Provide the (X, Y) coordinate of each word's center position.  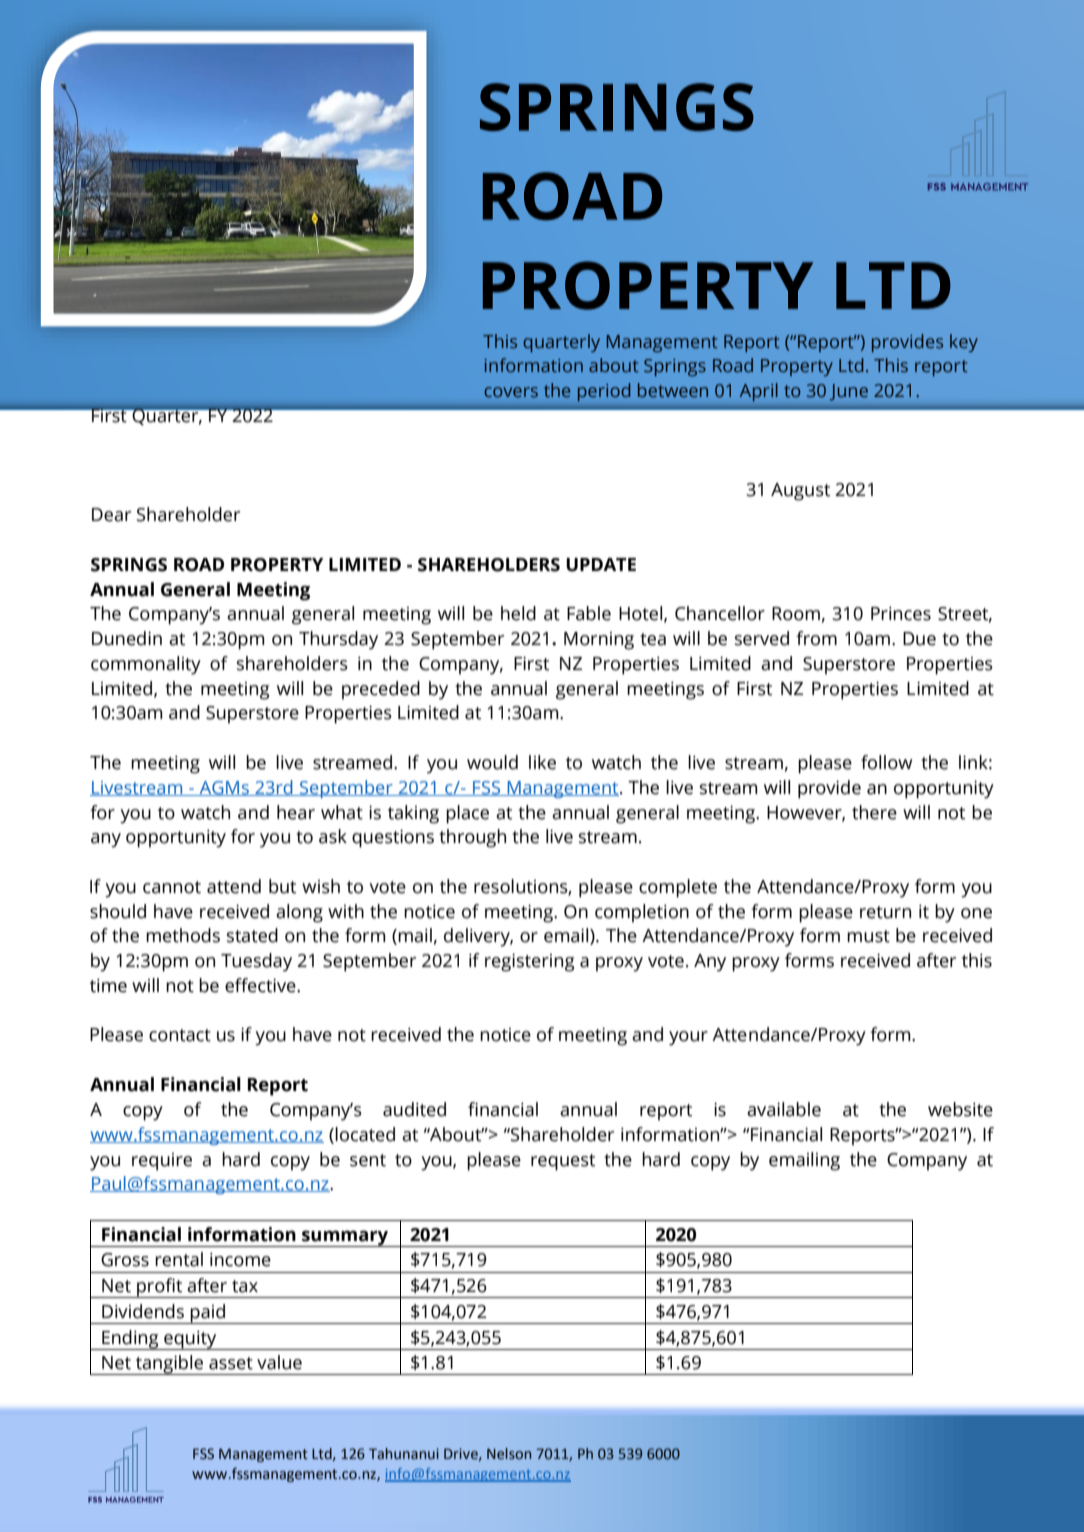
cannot (172, 887)
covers (511, 392)
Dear (111, 515)
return (885, 912)
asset (231, 1363)
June (849, 392)
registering (529, 962)
